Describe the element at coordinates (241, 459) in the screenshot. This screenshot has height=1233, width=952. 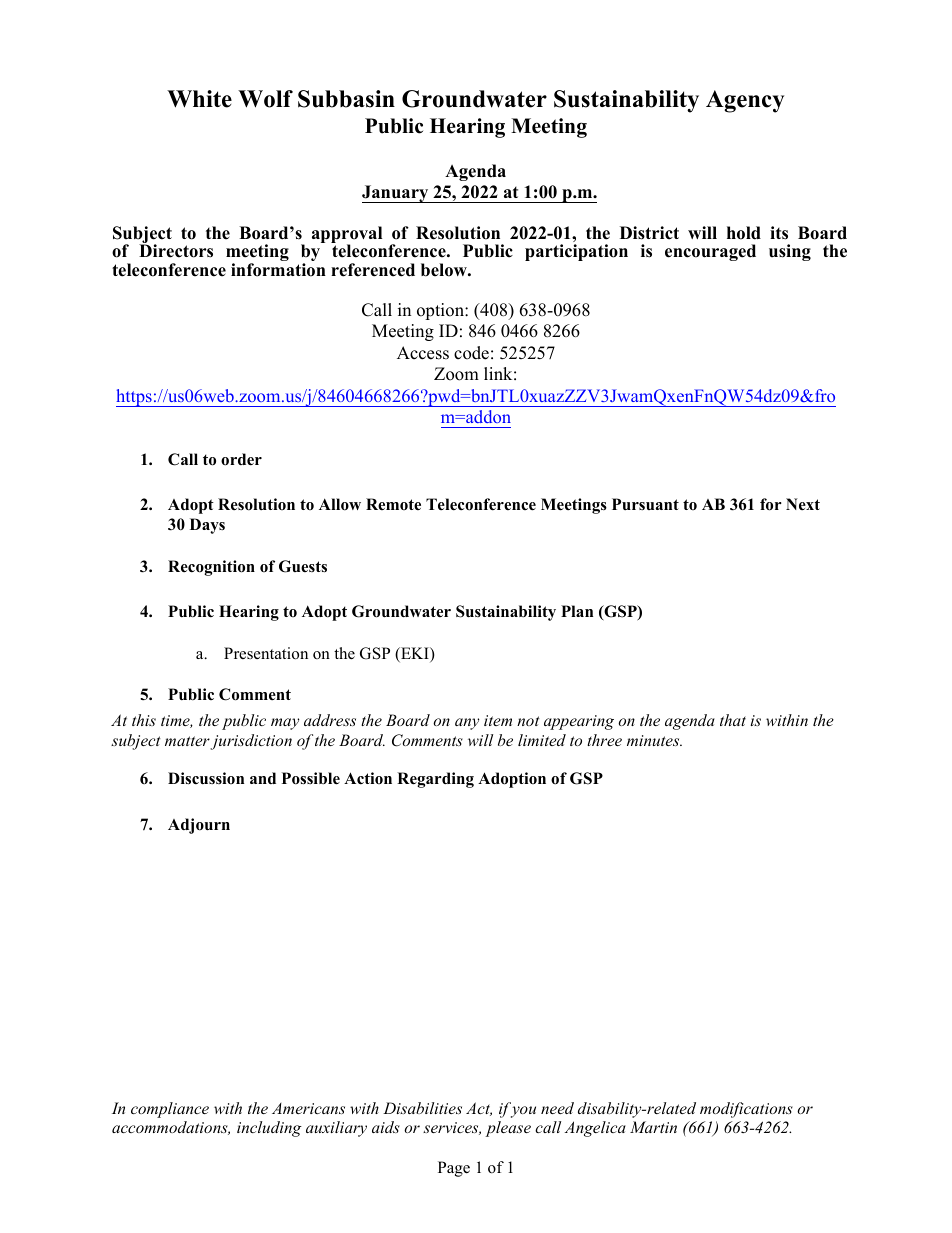
I see `order` at that location.
